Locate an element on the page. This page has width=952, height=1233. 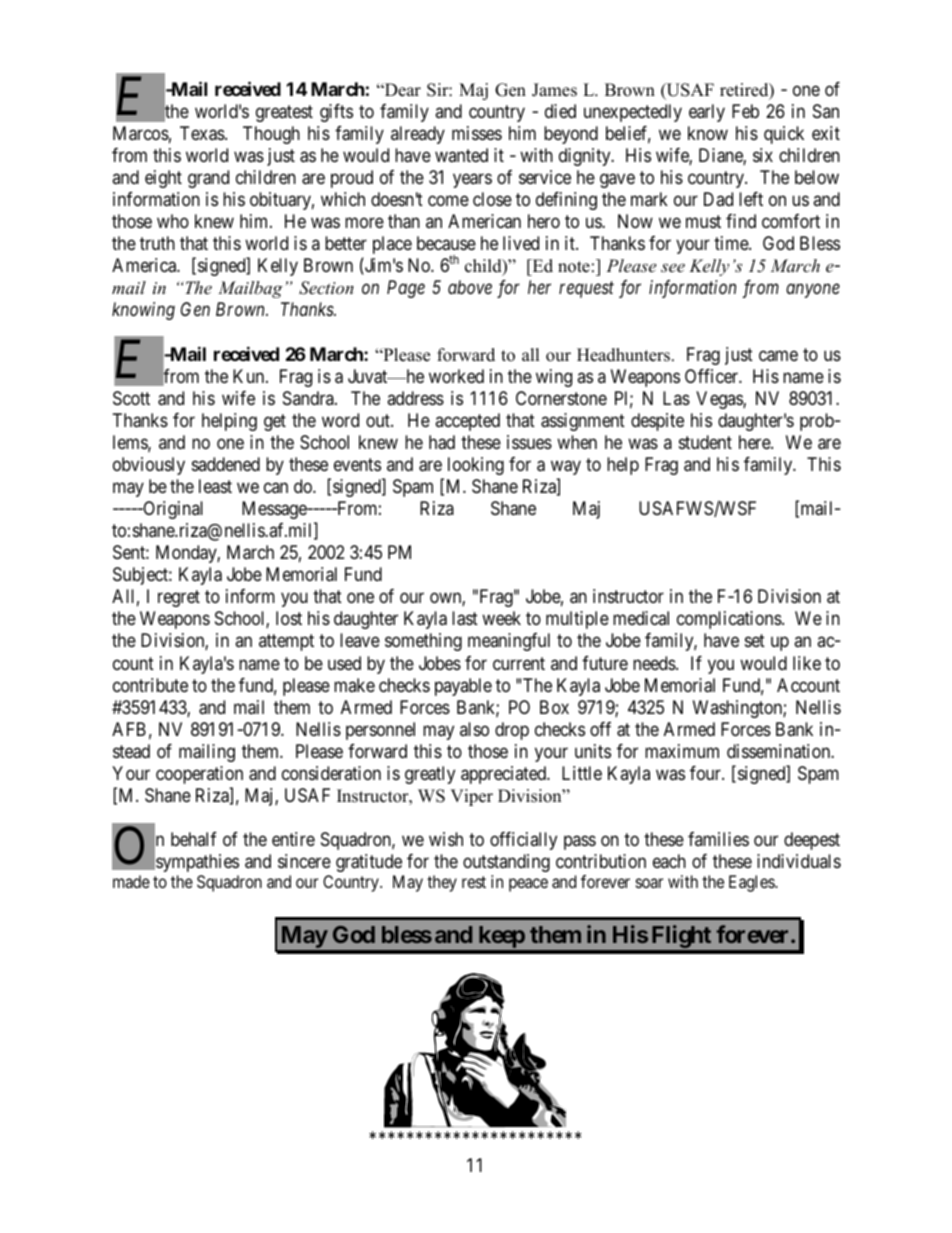
behalf is located at coordinates (194, 839).
